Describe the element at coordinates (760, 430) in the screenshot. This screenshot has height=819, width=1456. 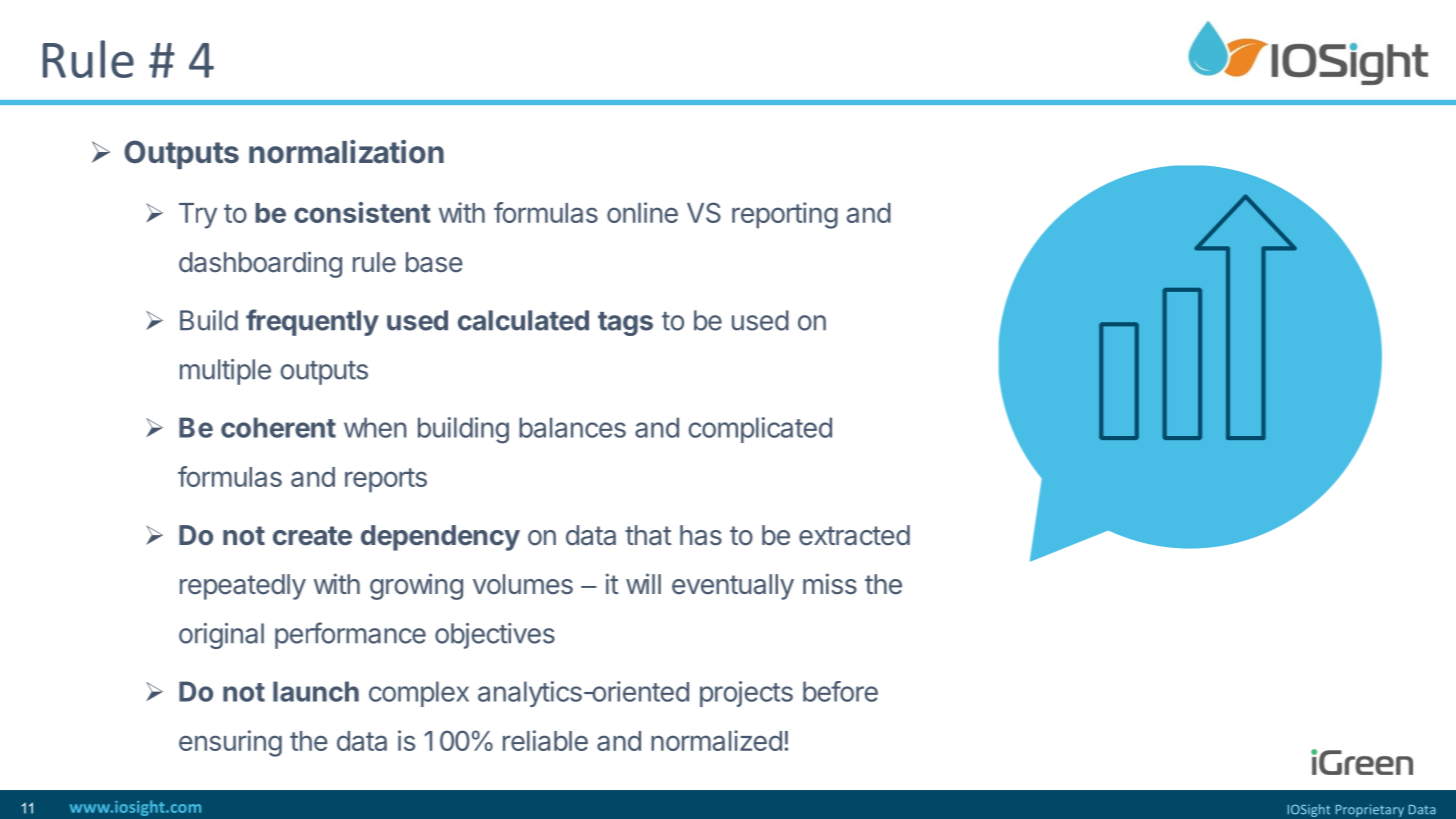
I see `complicated` at that location.
